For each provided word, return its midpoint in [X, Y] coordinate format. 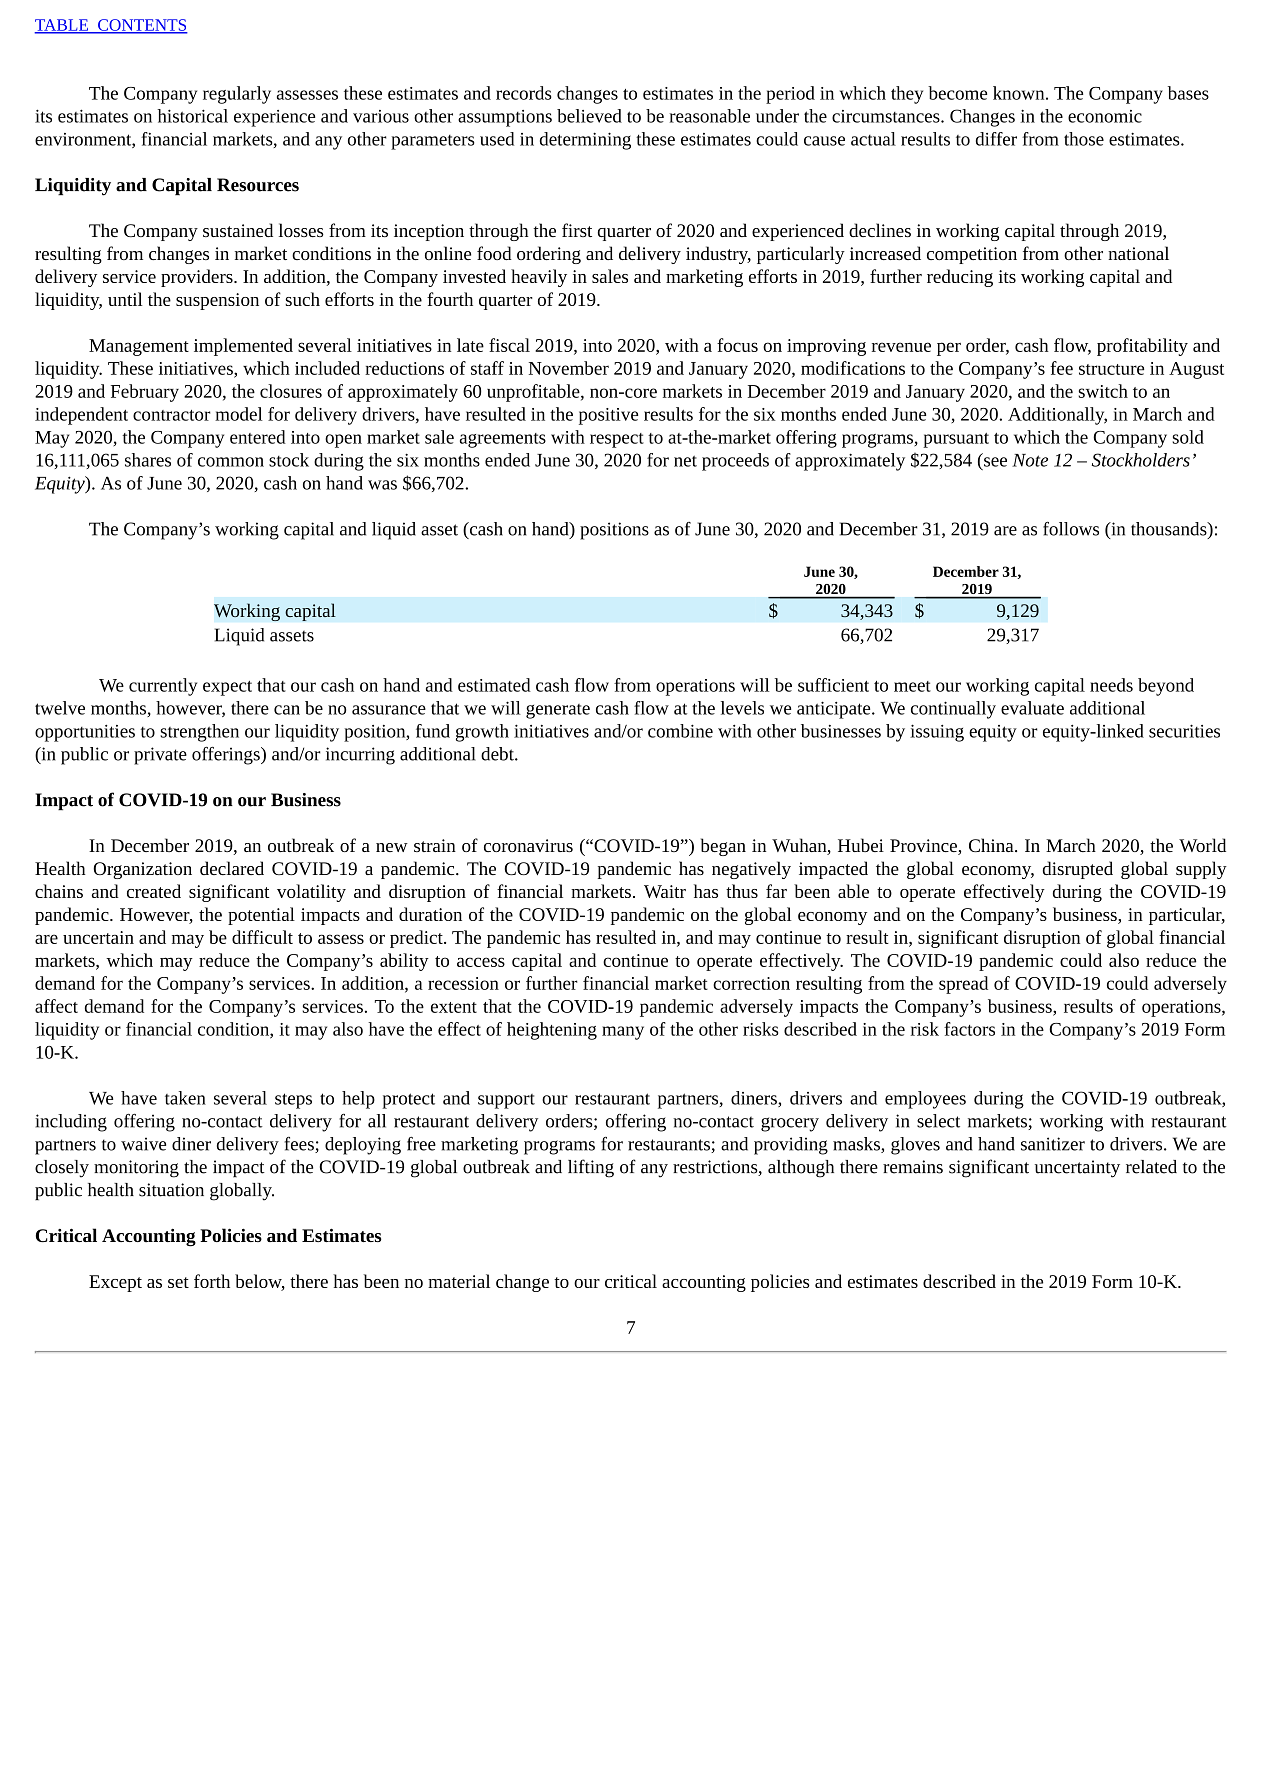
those [1084, 139]
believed [589, 116]
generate [558, 711]
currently [163, 687]
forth [212, 1281]
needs [1111, 685]
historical [192, 116]
